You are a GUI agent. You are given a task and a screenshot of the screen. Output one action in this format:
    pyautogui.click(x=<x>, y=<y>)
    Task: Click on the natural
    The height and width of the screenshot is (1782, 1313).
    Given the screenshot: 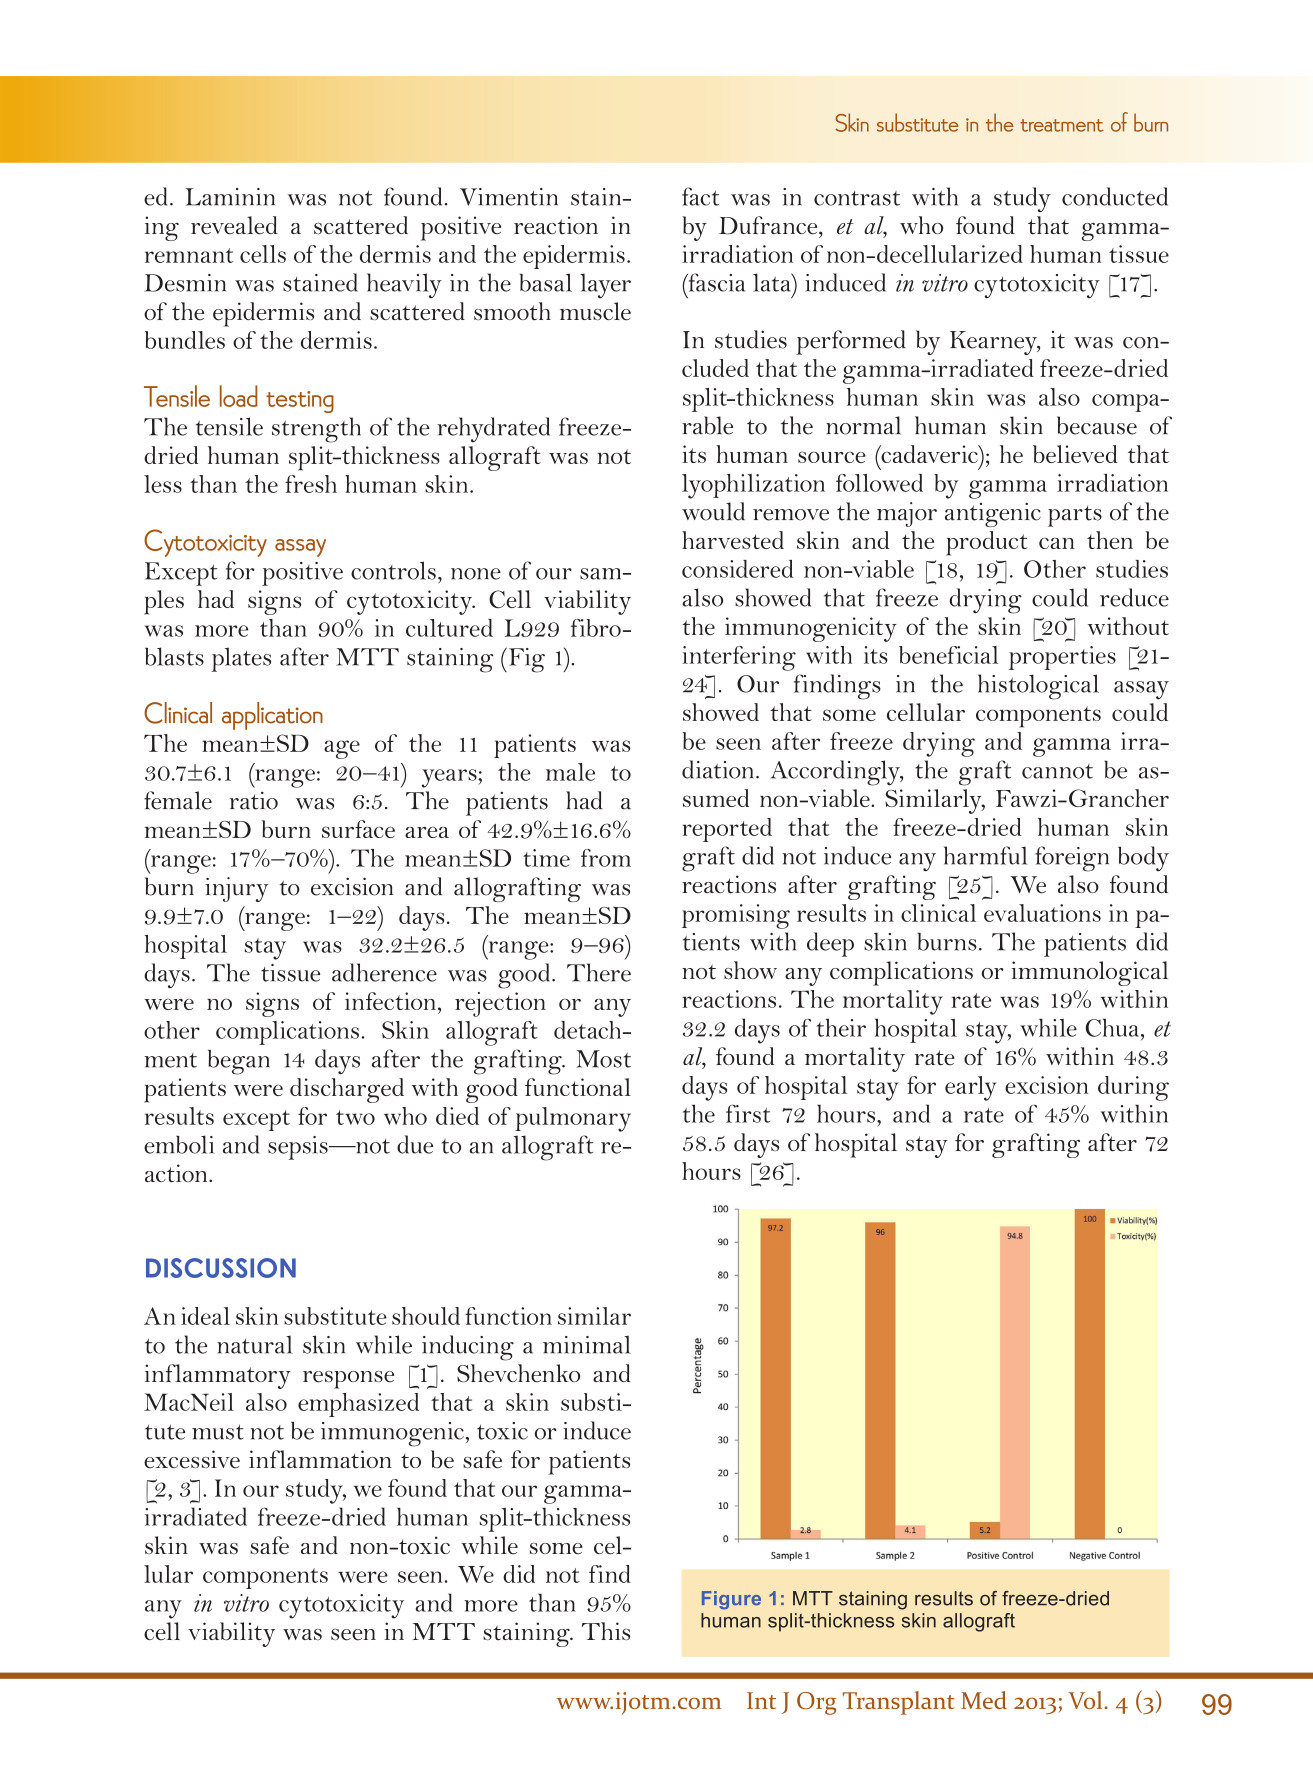 What is the action you would take?
    pyautogui.click(x=255, y=1344)
